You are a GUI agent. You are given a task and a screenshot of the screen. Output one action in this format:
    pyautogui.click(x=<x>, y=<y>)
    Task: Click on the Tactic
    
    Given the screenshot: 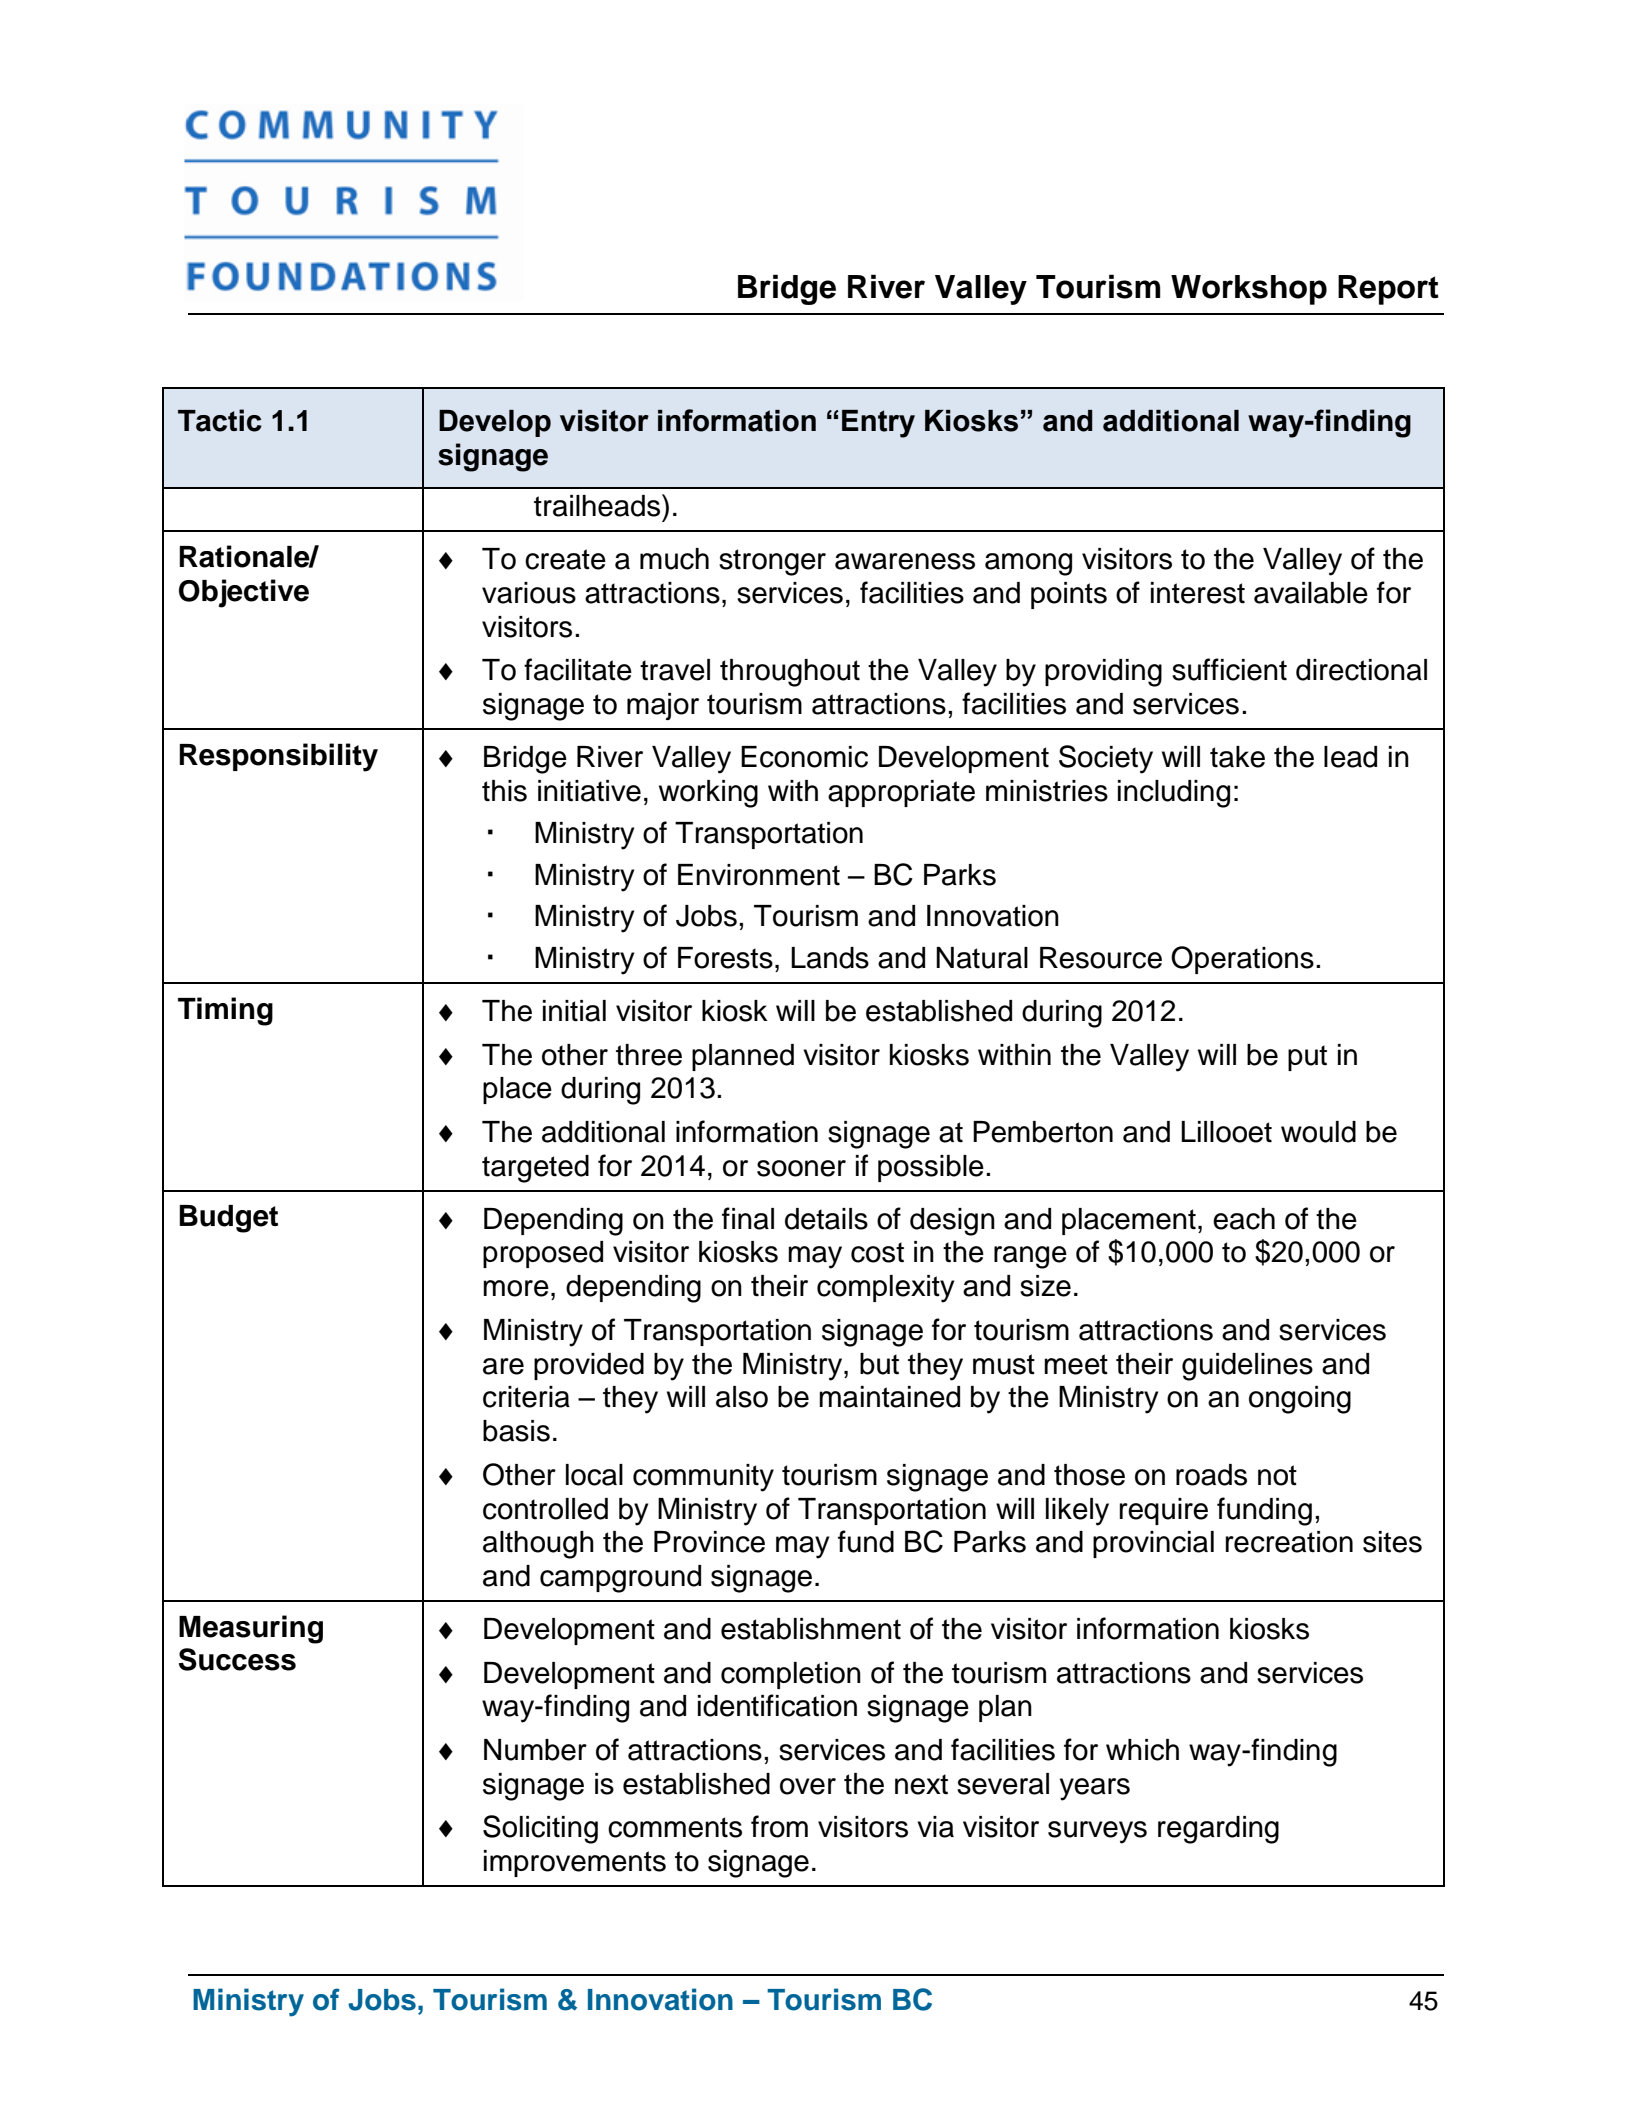 What is the action you would take?
    pyautogui.click(x=220, y=420)
